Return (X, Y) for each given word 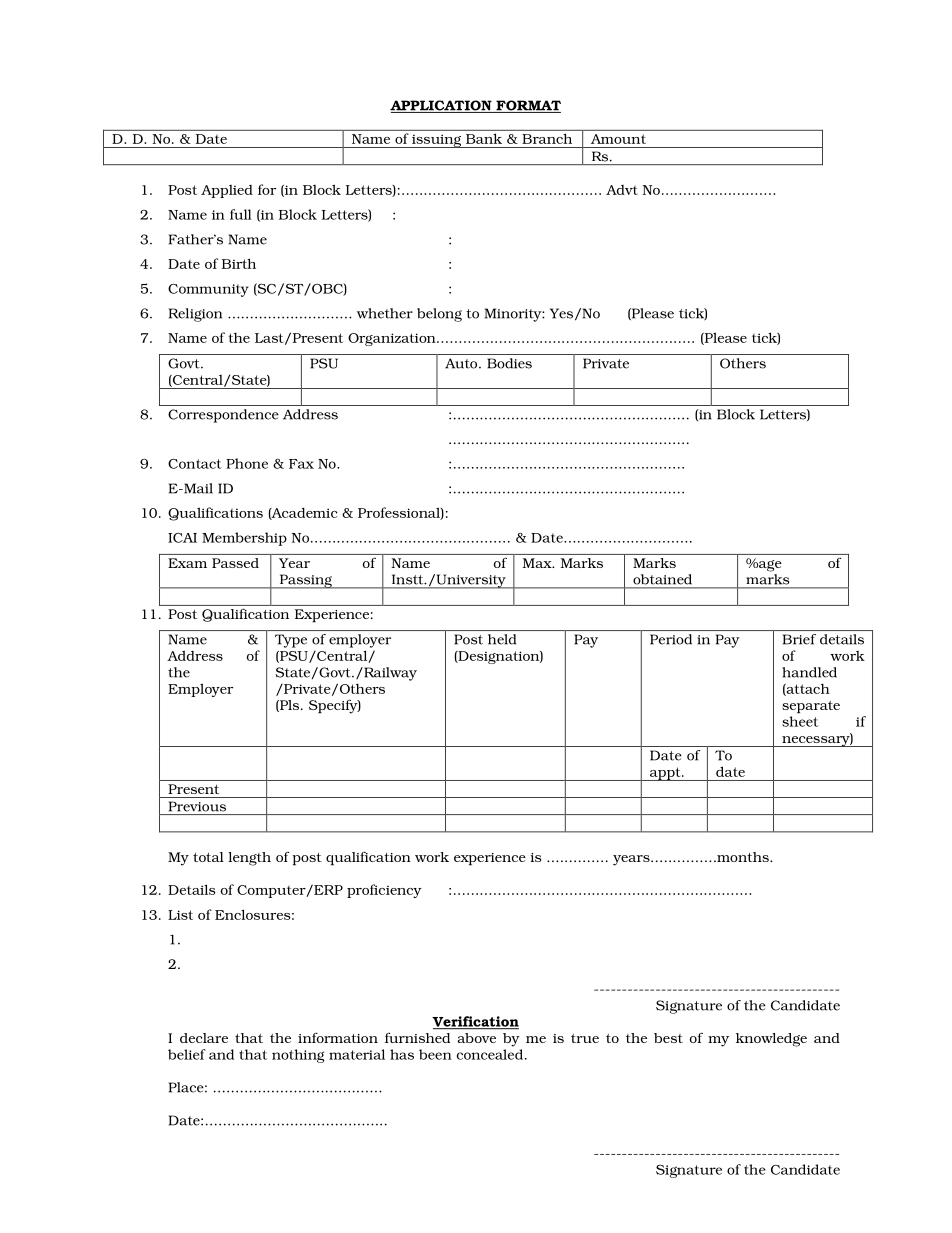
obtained (662, 579)
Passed (235, 563)
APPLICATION (442, 106)
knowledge (771, 1040)
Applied (227, 191)
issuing (436, 141)
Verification (475, 1022)
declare (204, 1038)
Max (538, 563)
